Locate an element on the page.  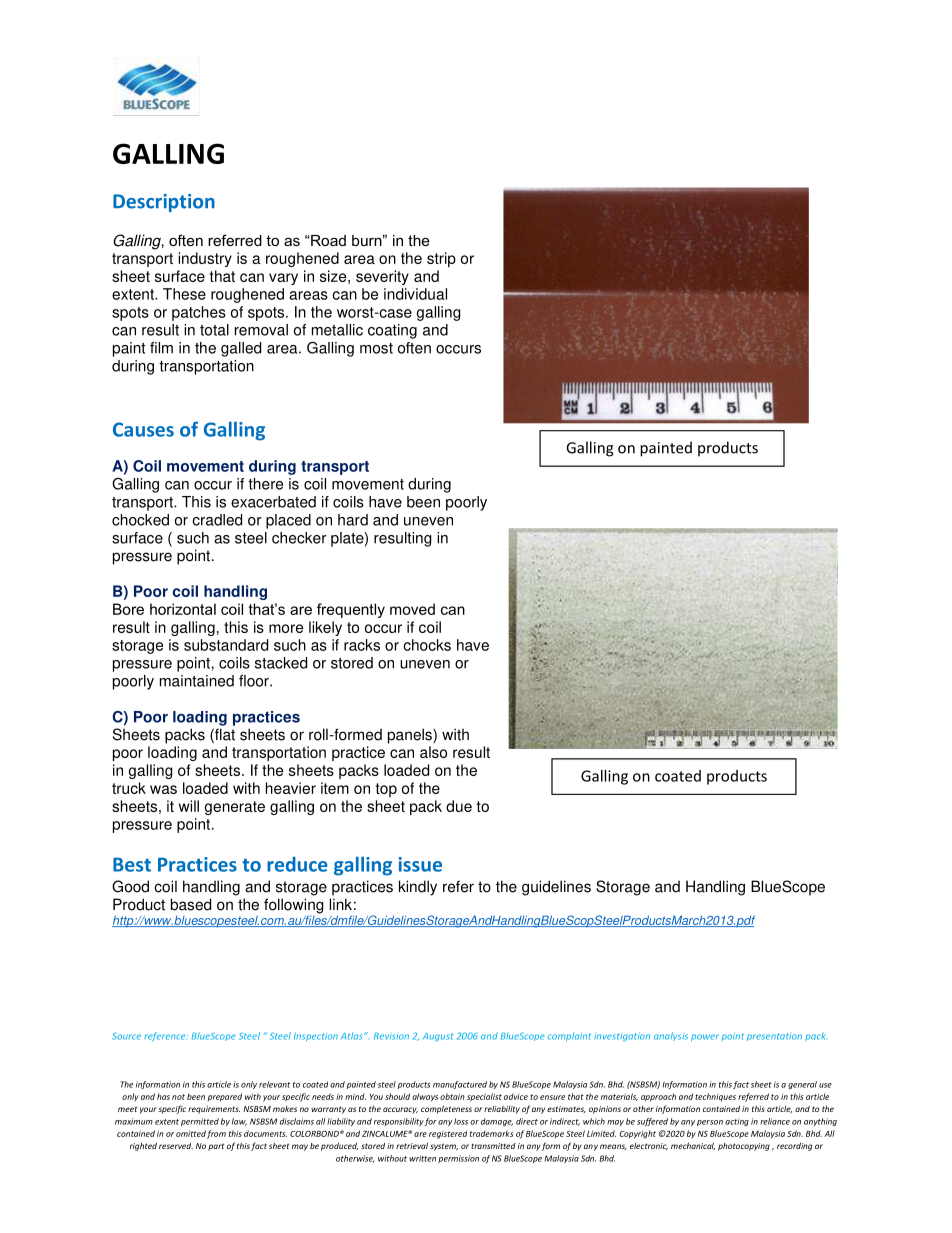
individual is located at coordinates (415, 294).
